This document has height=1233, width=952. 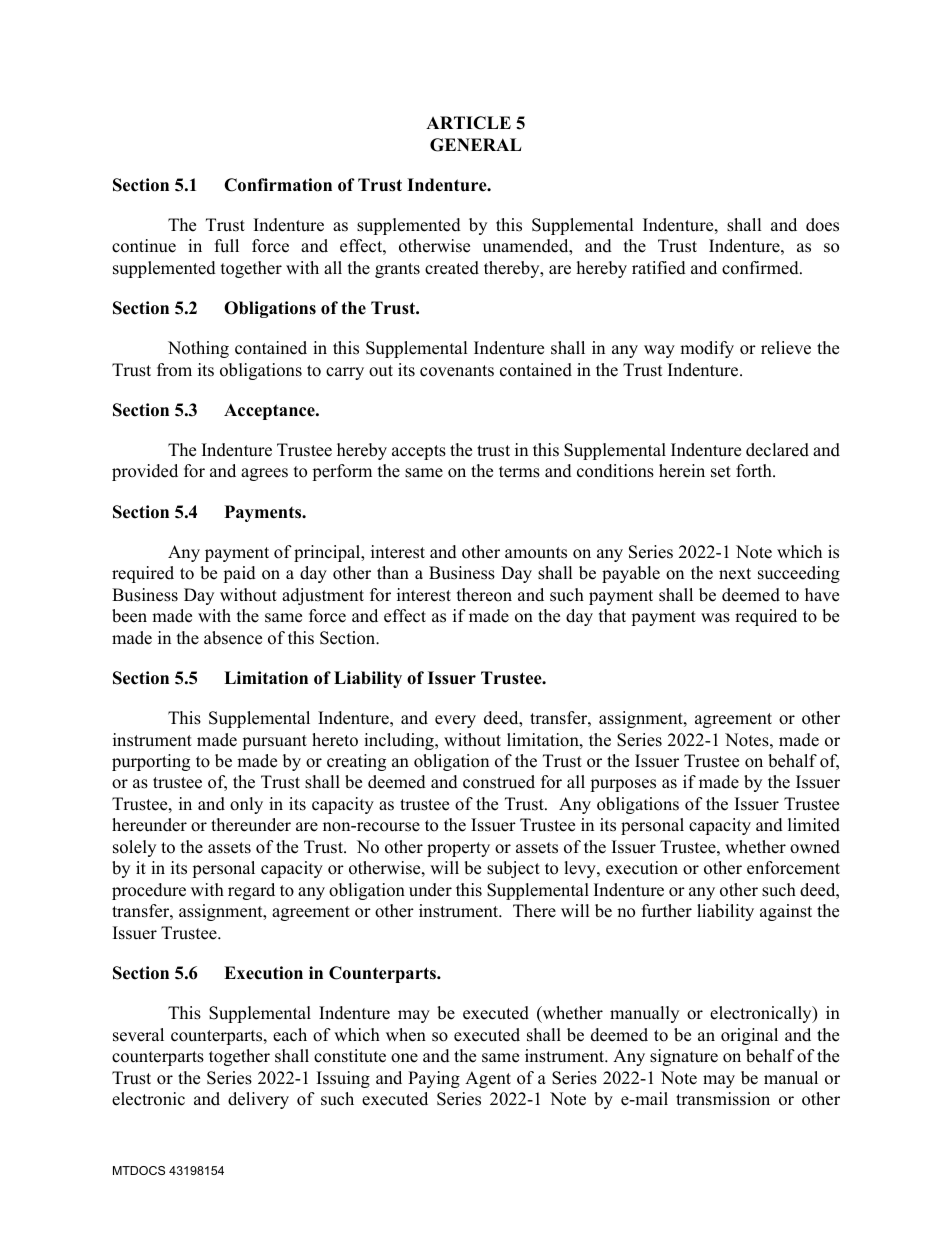 I want to click on modify, so click(x=707, y=349).
